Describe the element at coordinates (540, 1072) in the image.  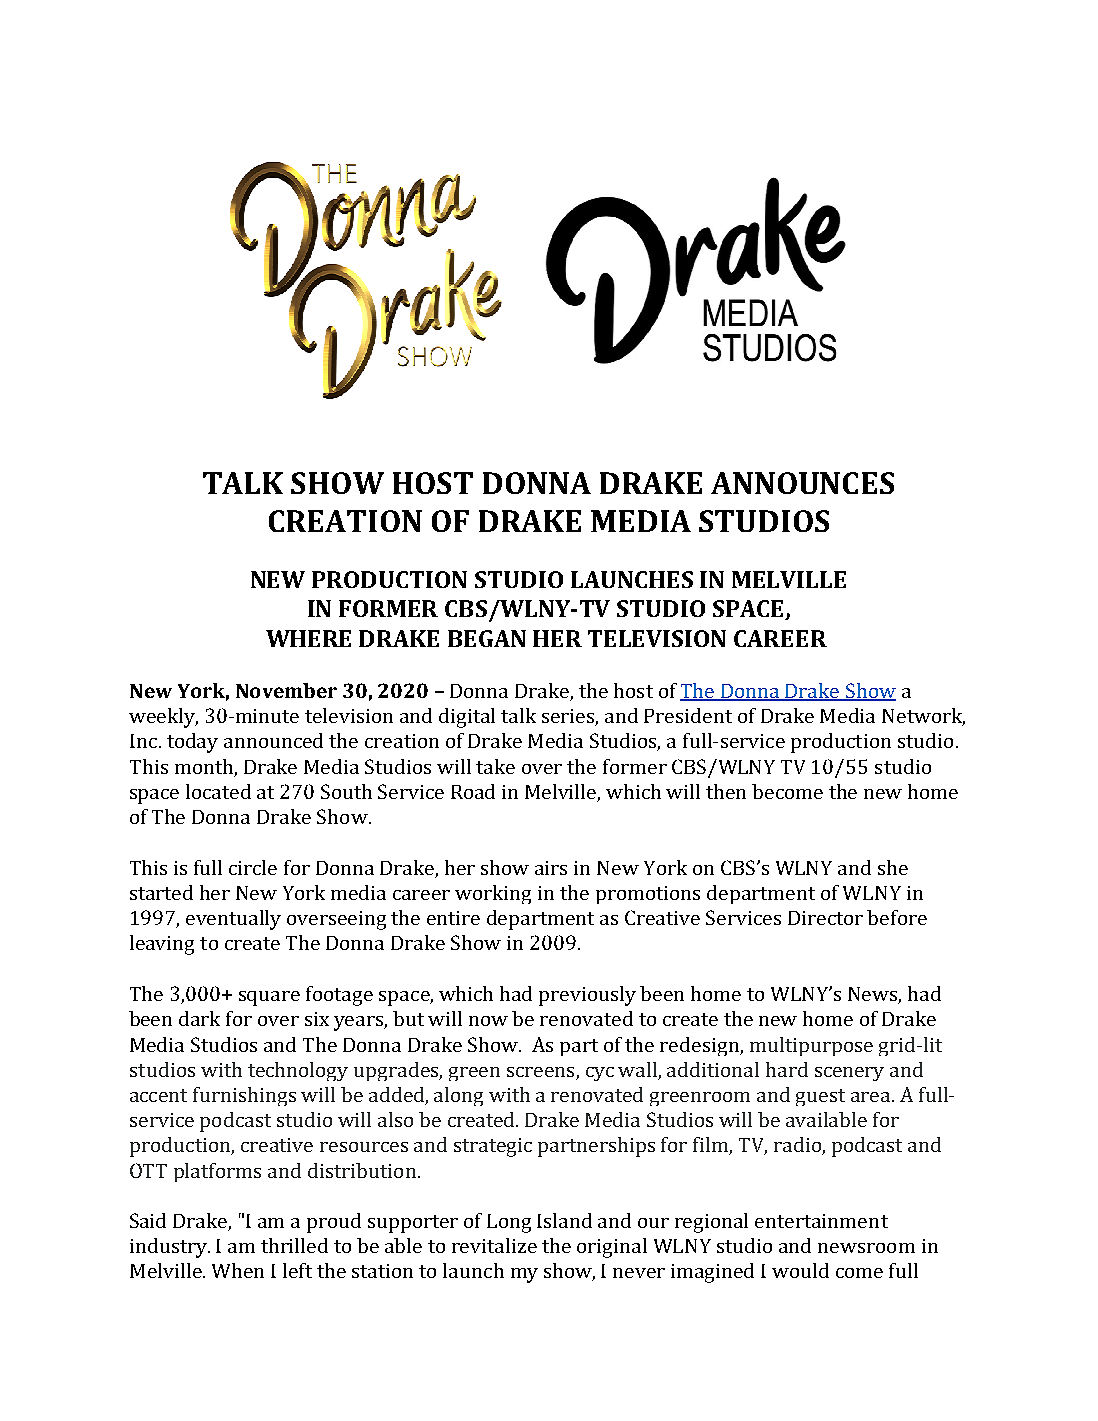
I see `screens` at that location.
